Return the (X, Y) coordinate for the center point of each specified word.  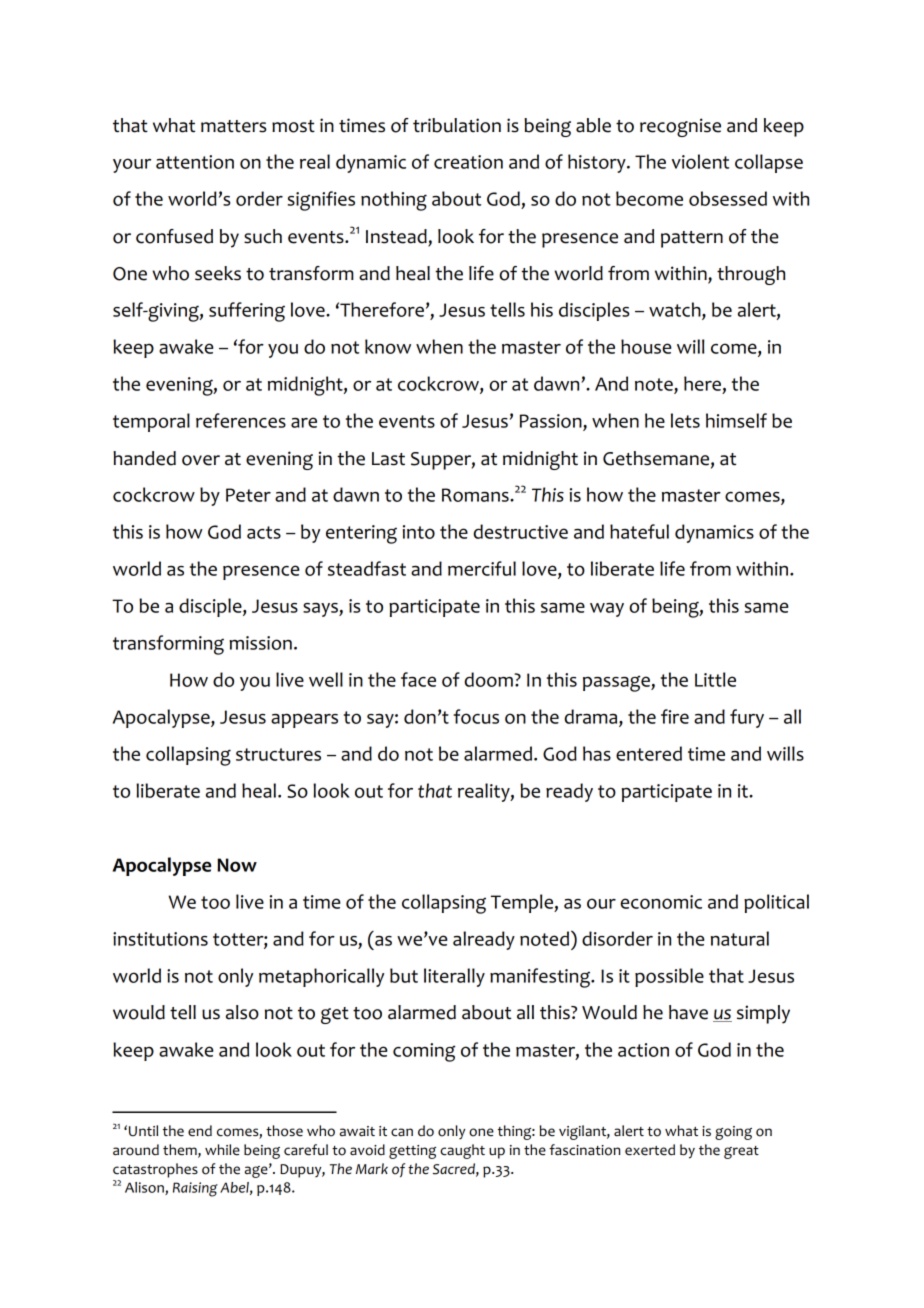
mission (260, 643)
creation (468, 162)
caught (462, 1151)
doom (489, 679)
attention (195, 162)
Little (715, 679)
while (222, 1150)
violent (700, 161)
